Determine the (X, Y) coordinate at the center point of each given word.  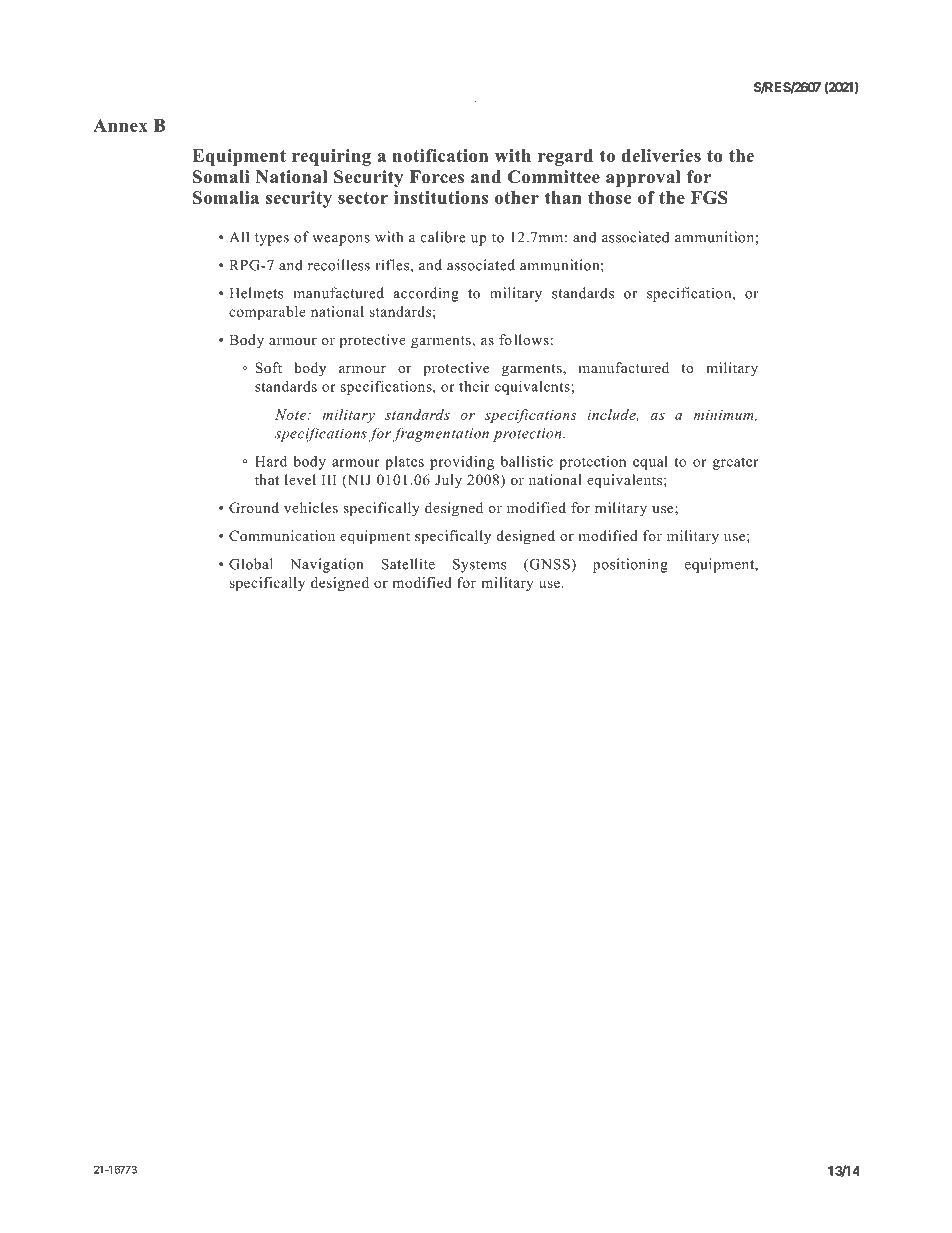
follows (524, 339)
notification (440, 155)
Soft (268, 368)
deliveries (661, 155)
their (474, 386)
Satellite (408, 564)
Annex (120, 125)
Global (251, 564)
